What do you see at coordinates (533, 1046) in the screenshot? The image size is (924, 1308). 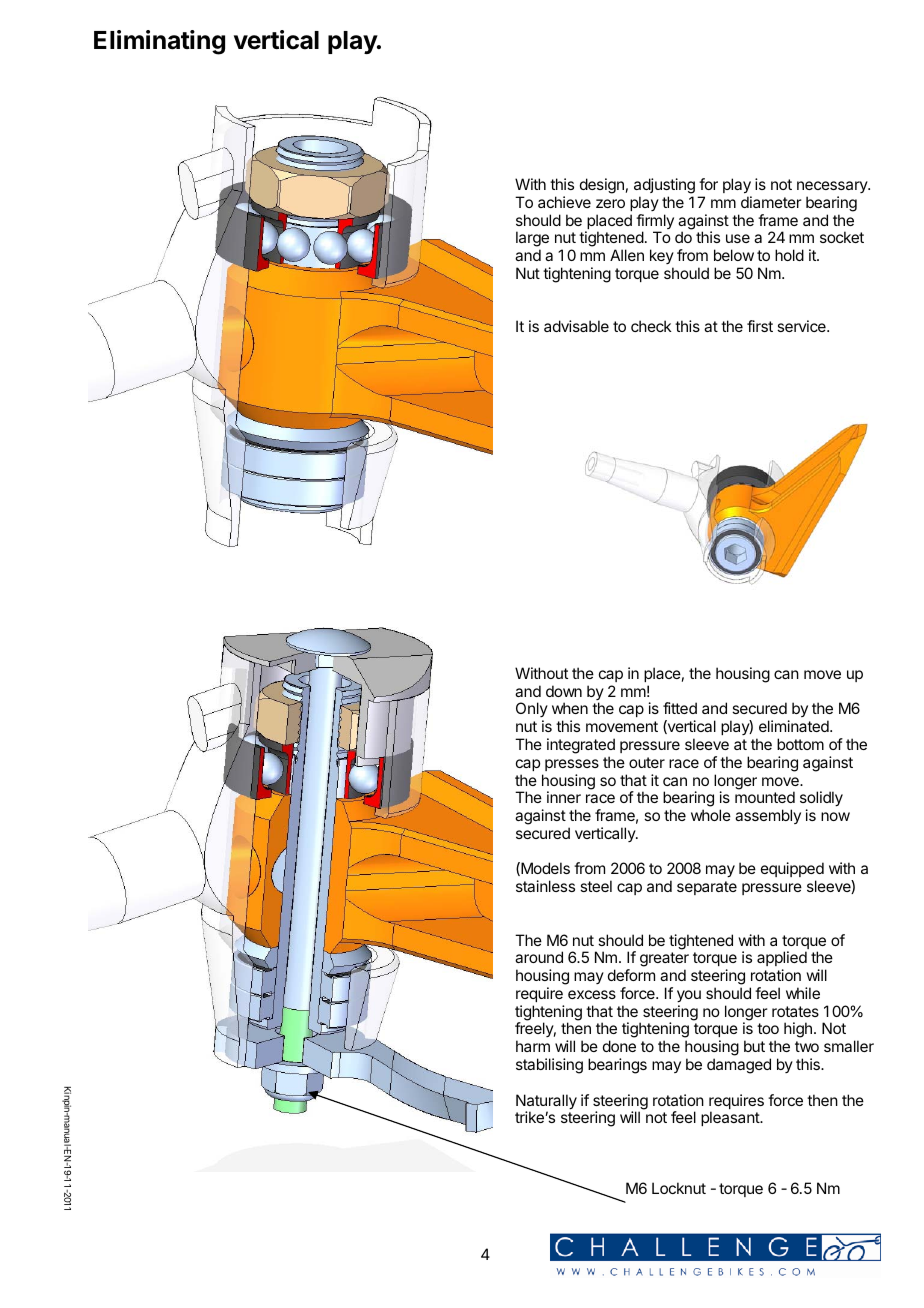 I see `harm` at bounding box center [533, 1046].
